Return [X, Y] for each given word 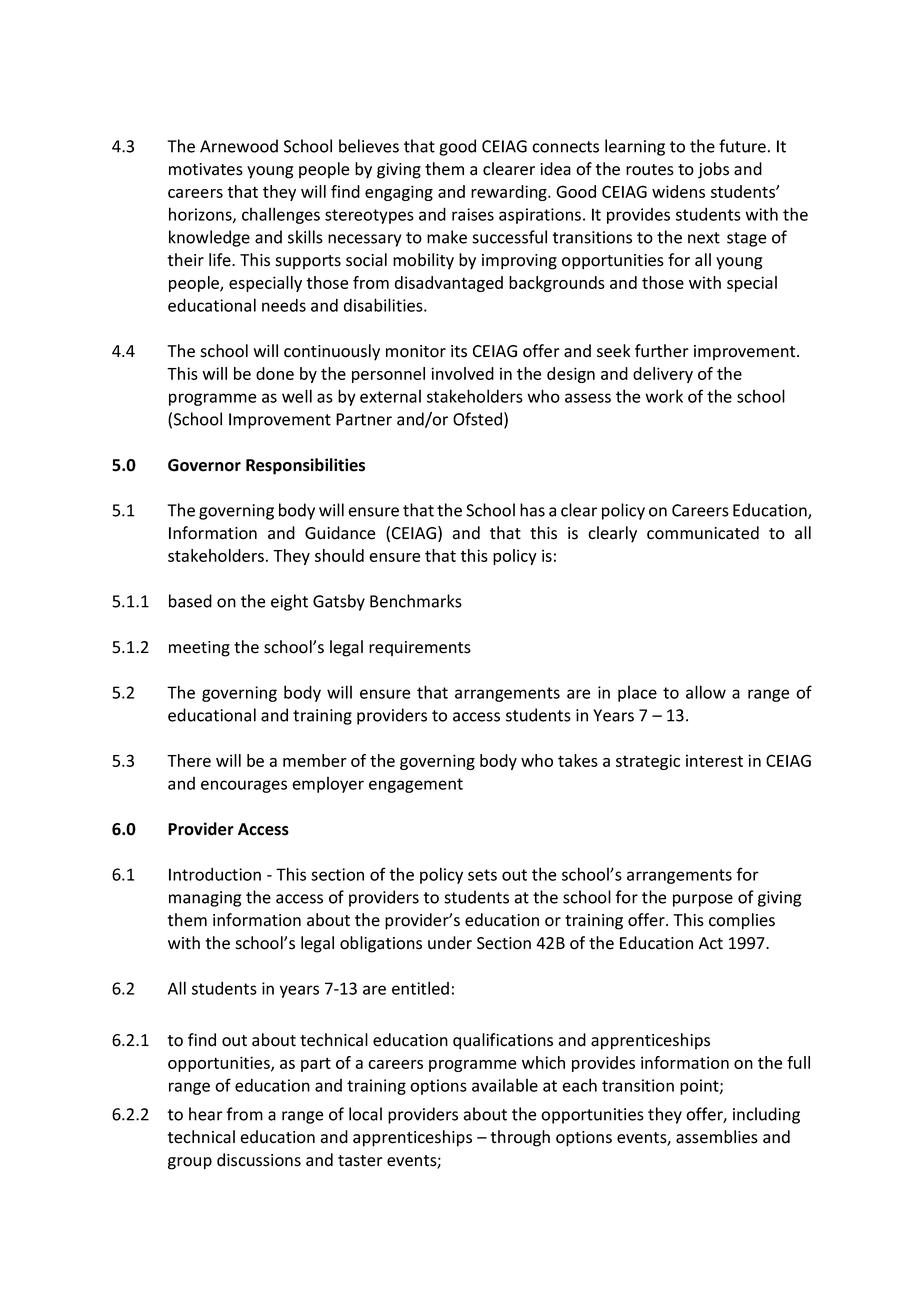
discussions [259, 1160]
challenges [281, 215]
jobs [713, 170]
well [297, 396]
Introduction [215, 874]
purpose [703, 900]
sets [482, 875]
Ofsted [477, 419]
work [664, 396]
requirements [420, 649]
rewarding [510, 193]
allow [706, 692]
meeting [199, 649]
